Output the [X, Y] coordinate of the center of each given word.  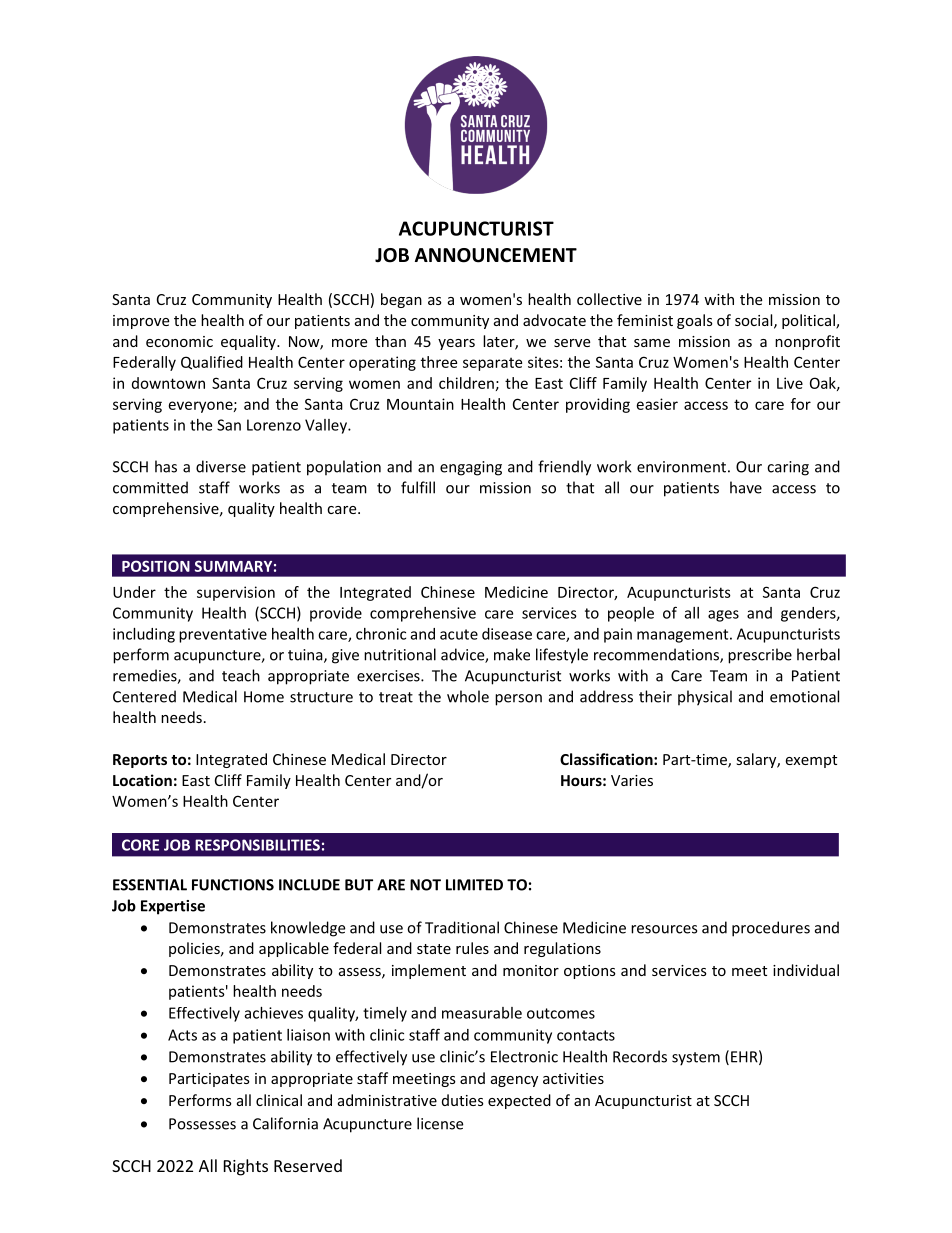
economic [179, 341]
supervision [236, 593]
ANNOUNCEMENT [496, 255]
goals [695, 321]
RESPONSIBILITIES [257, 845]
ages [723, 616]
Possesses [202, 1124]
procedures [771, 929]
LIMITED [474, 885]
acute [459, 634]
